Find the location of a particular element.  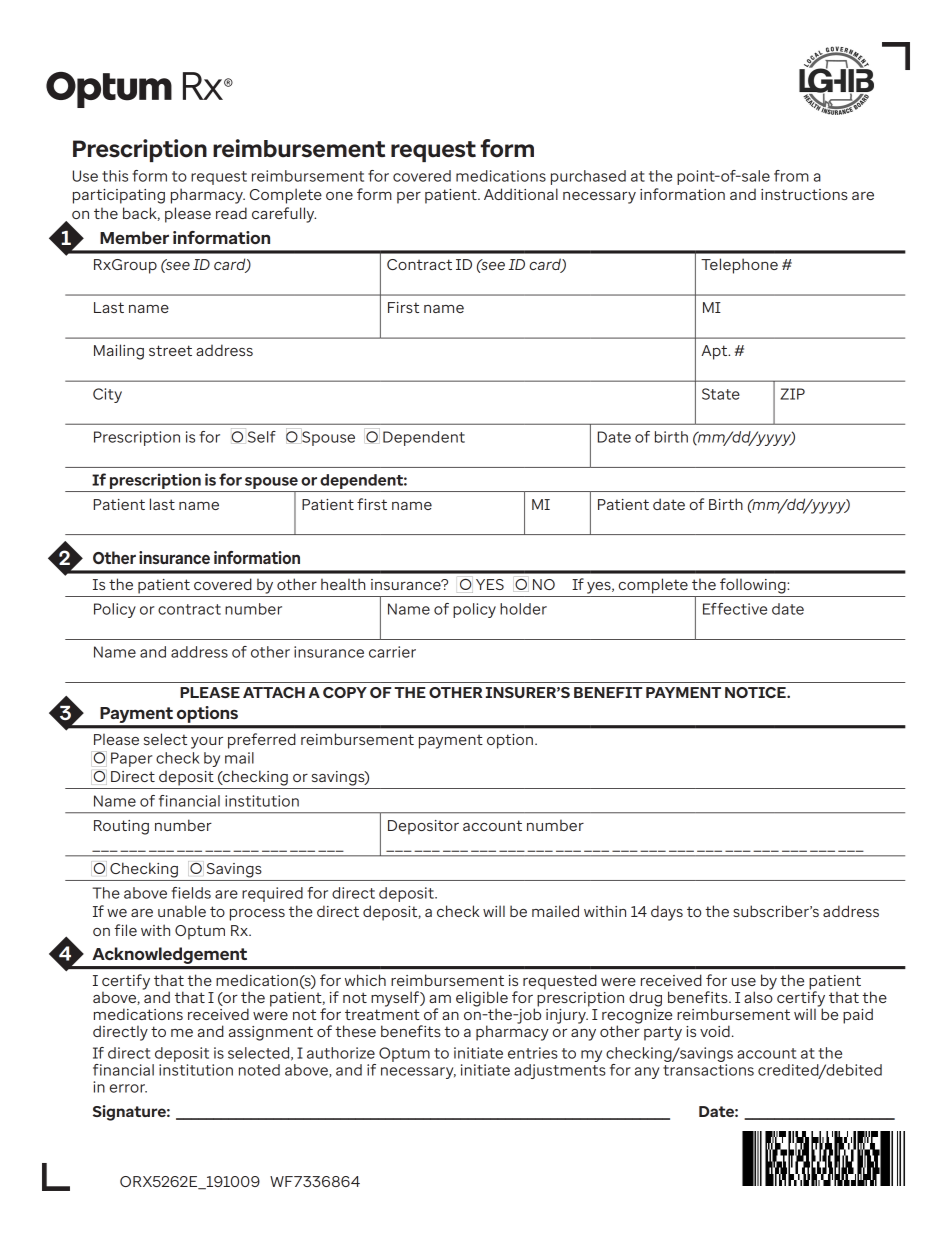

City is located at coordinates (107, 395).
